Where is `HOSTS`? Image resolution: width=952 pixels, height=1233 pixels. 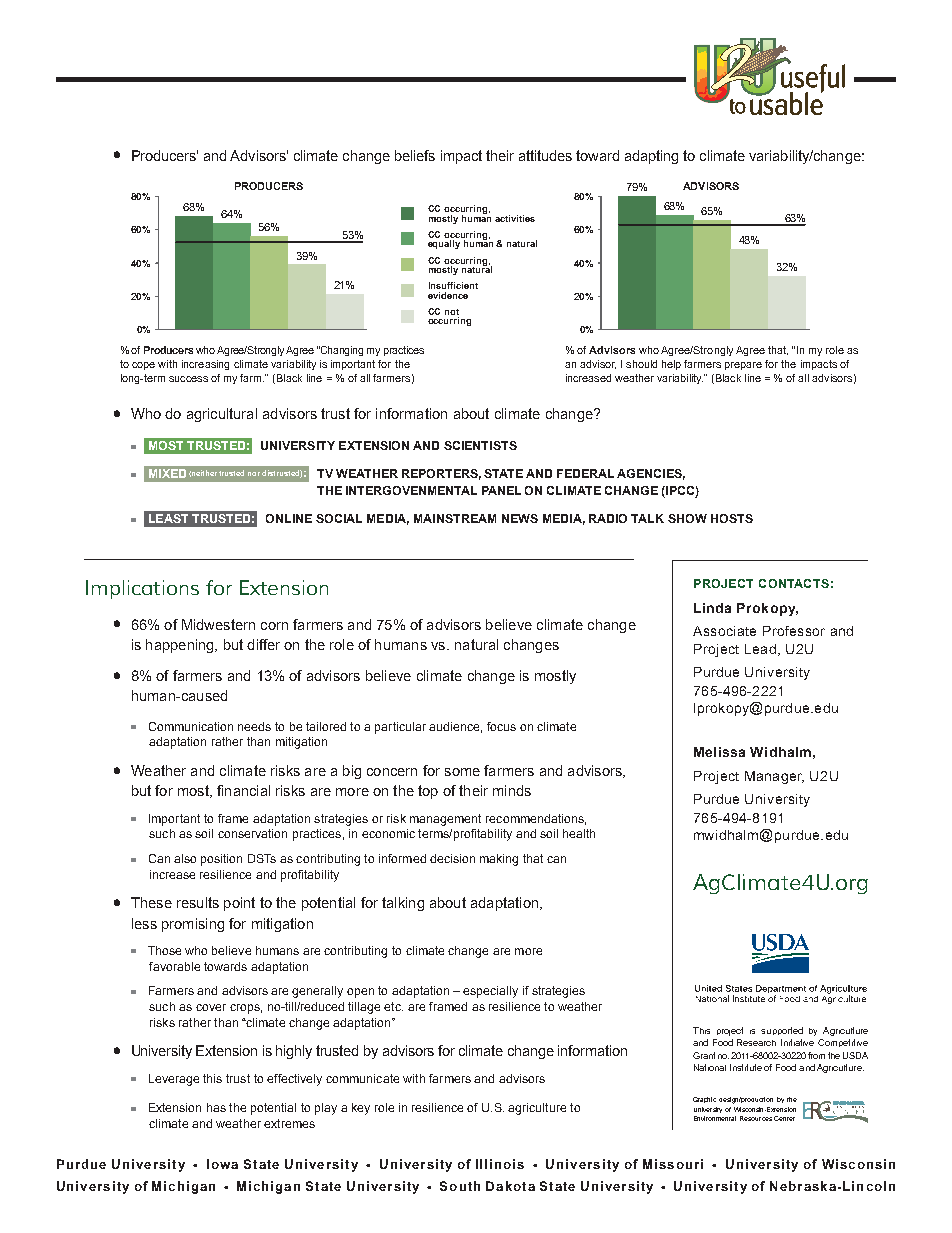
HOSTS is located at coordinates (732, 518).
